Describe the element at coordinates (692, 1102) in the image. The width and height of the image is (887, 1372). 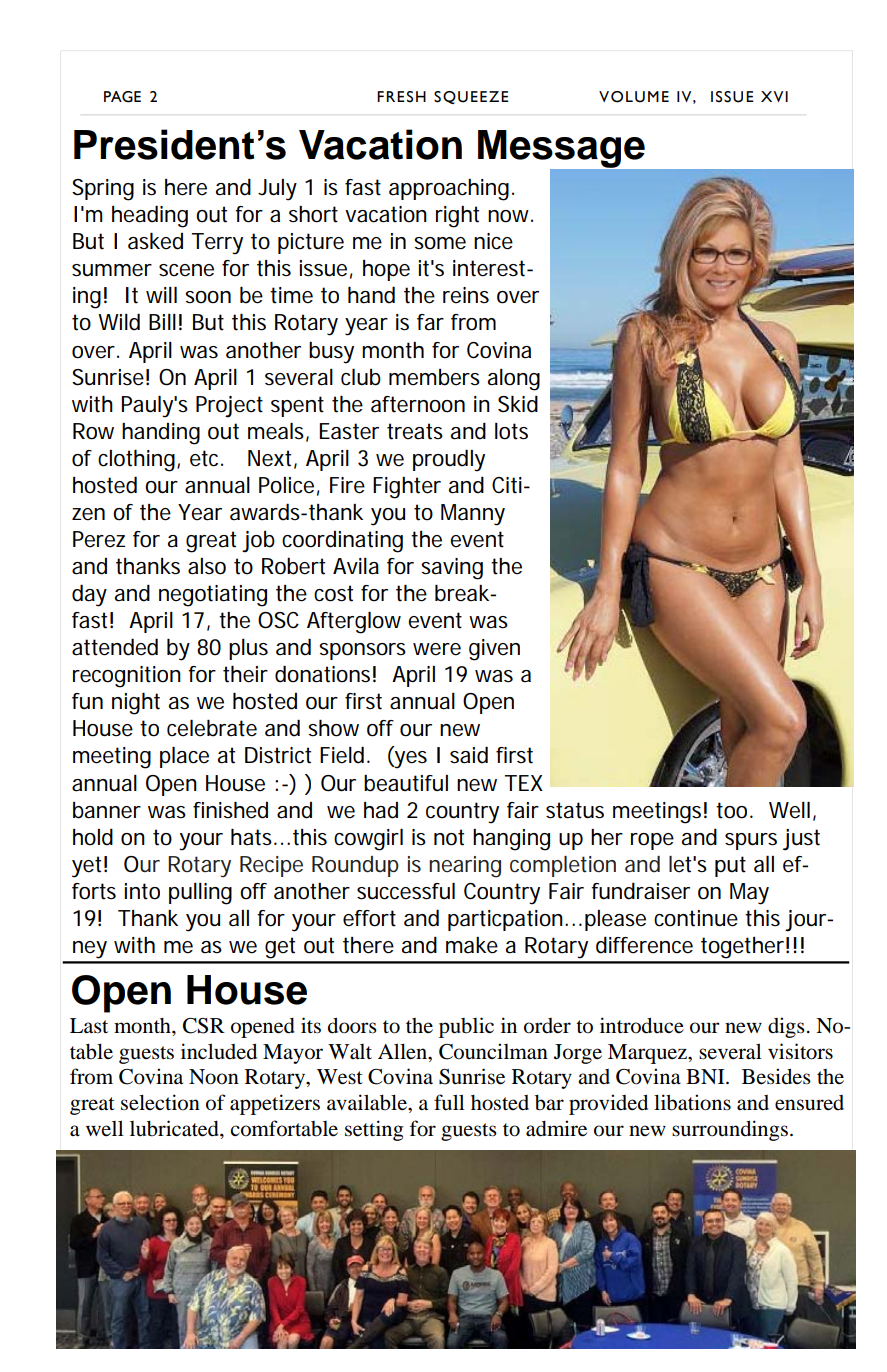
I see `libations` at that location.
